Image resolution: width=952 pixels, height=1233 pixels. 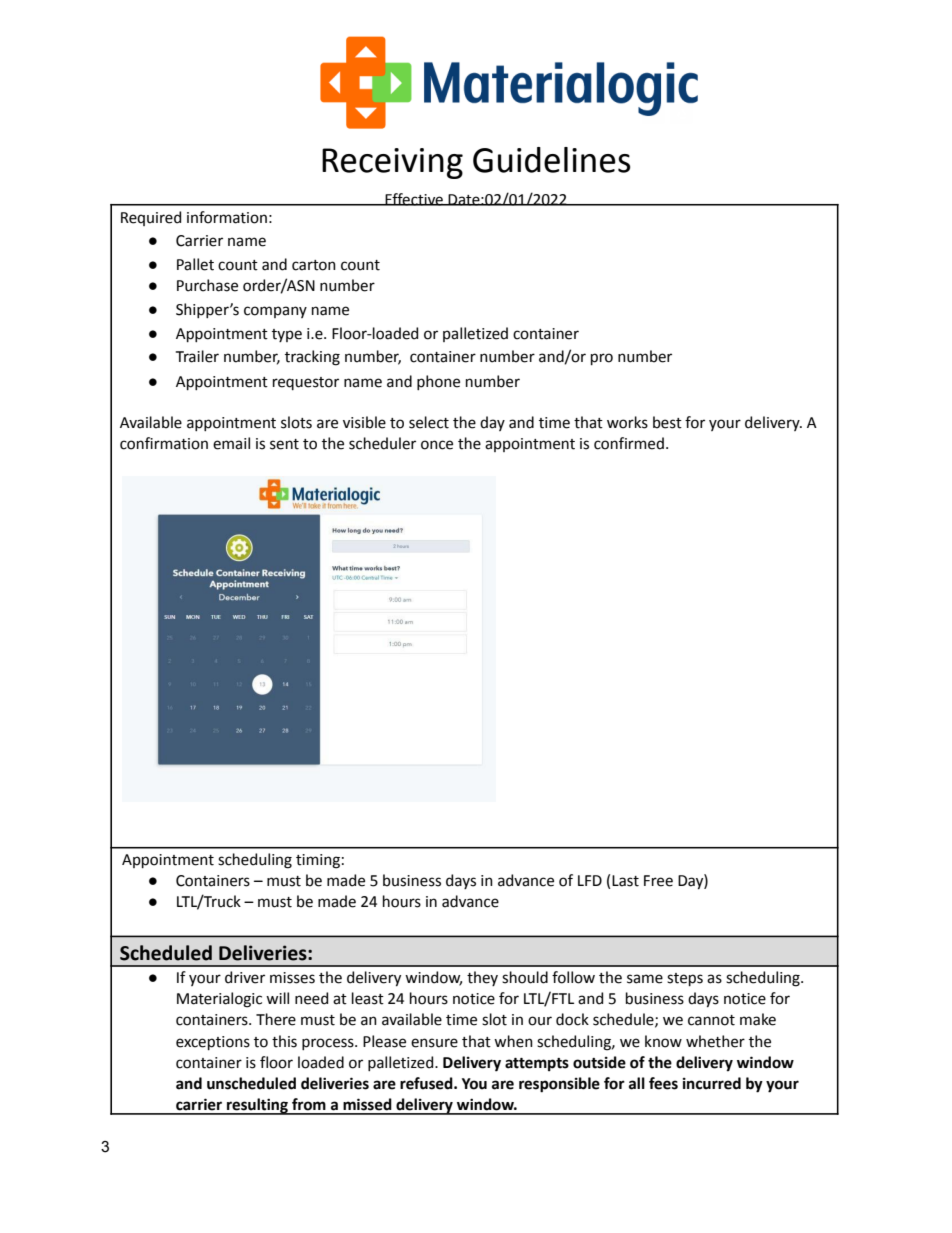 I want to click on exceptions, so click(x=213, y=1043).
